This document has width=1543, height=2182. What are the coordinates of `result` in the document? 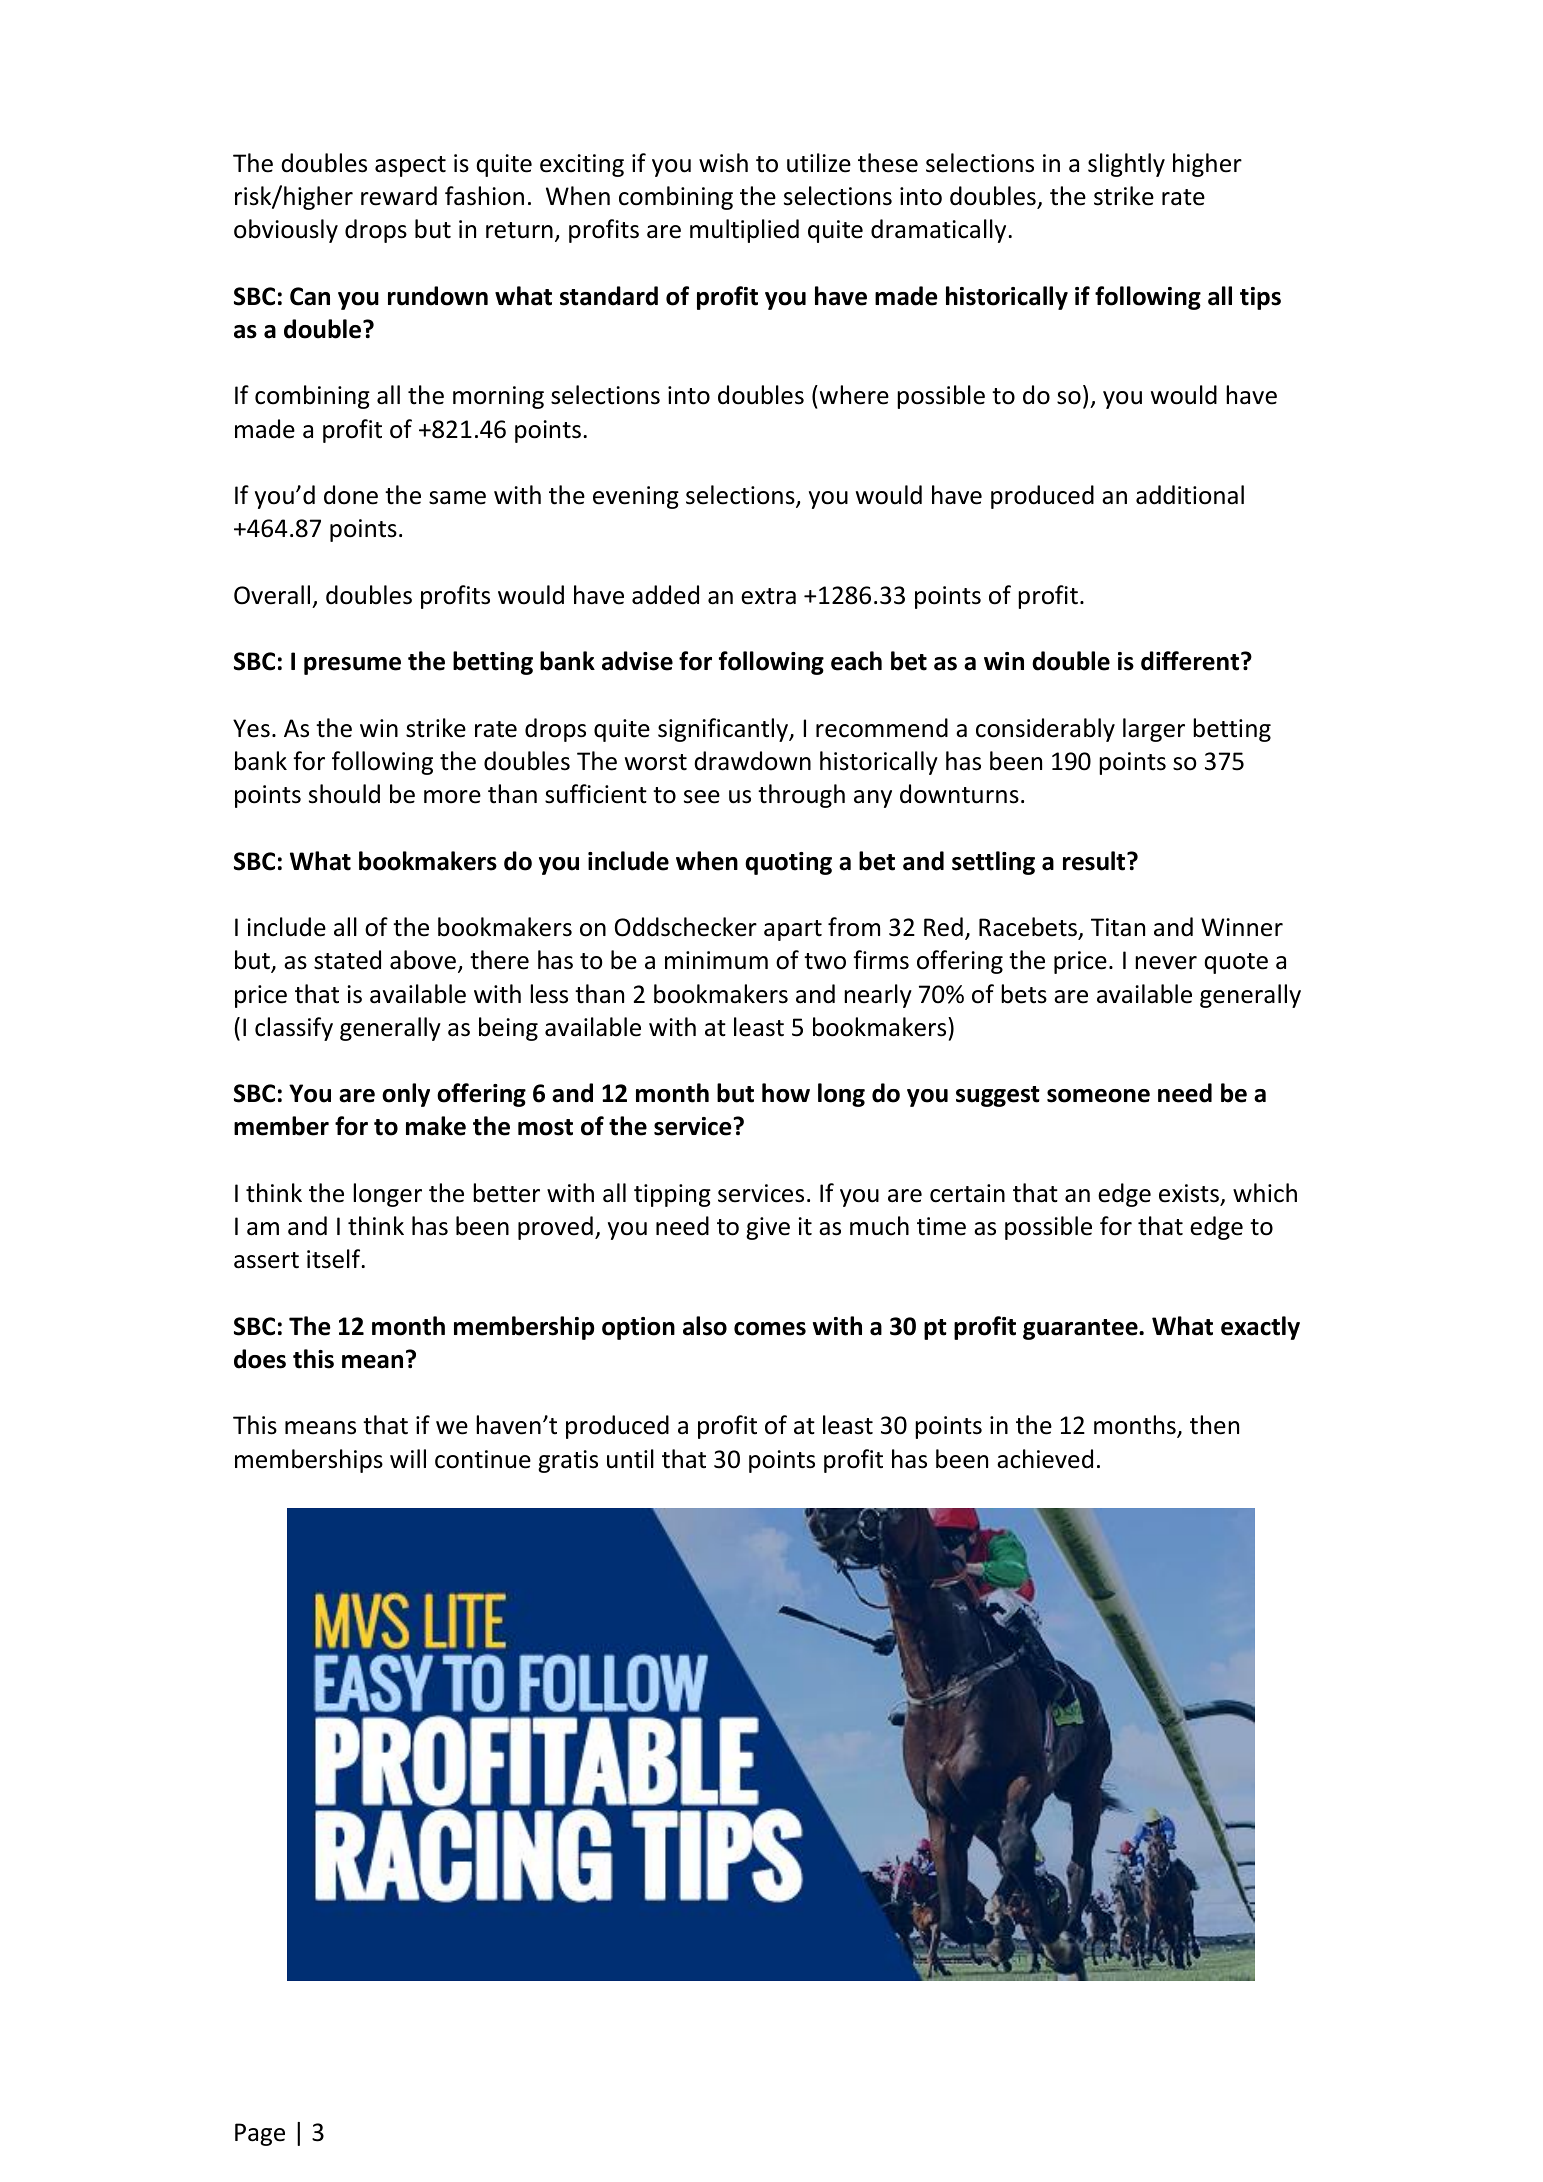 It's located at (1095, 861).
